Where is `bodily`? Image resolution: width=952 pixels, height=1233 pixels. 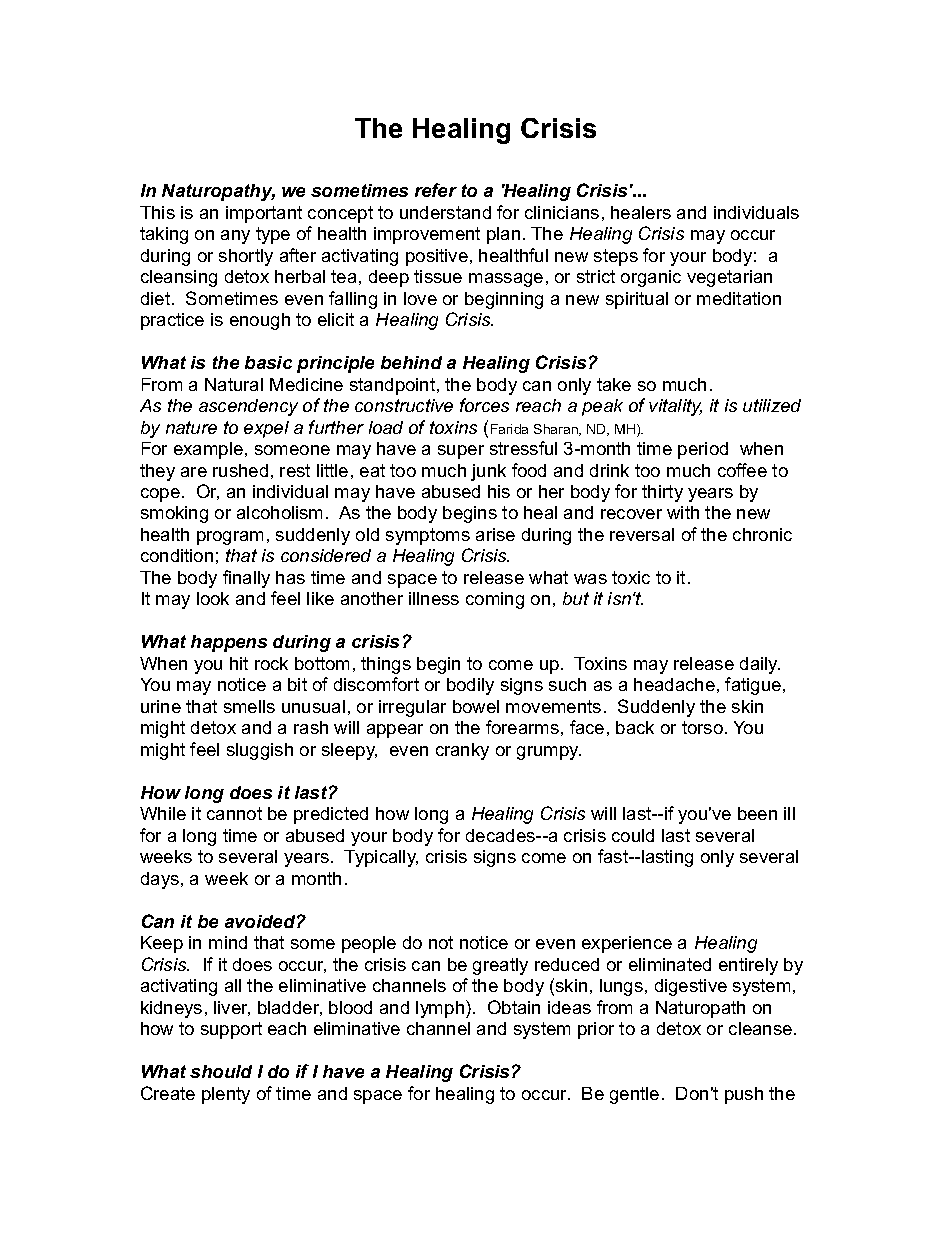
bodily is located at coordinates (470, 686).
